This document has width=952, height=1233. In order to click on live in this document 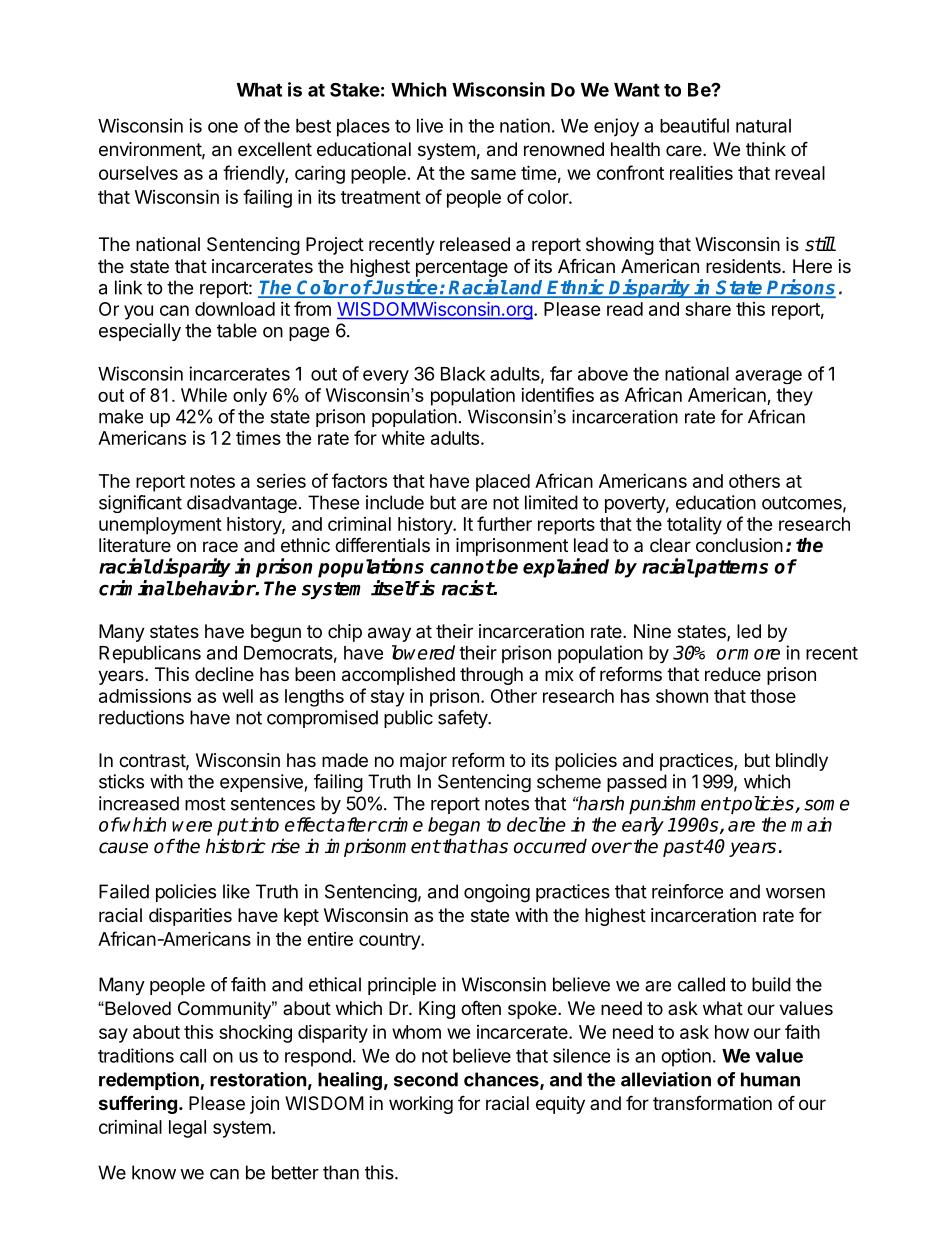, I will do `click(430, 125)`.
